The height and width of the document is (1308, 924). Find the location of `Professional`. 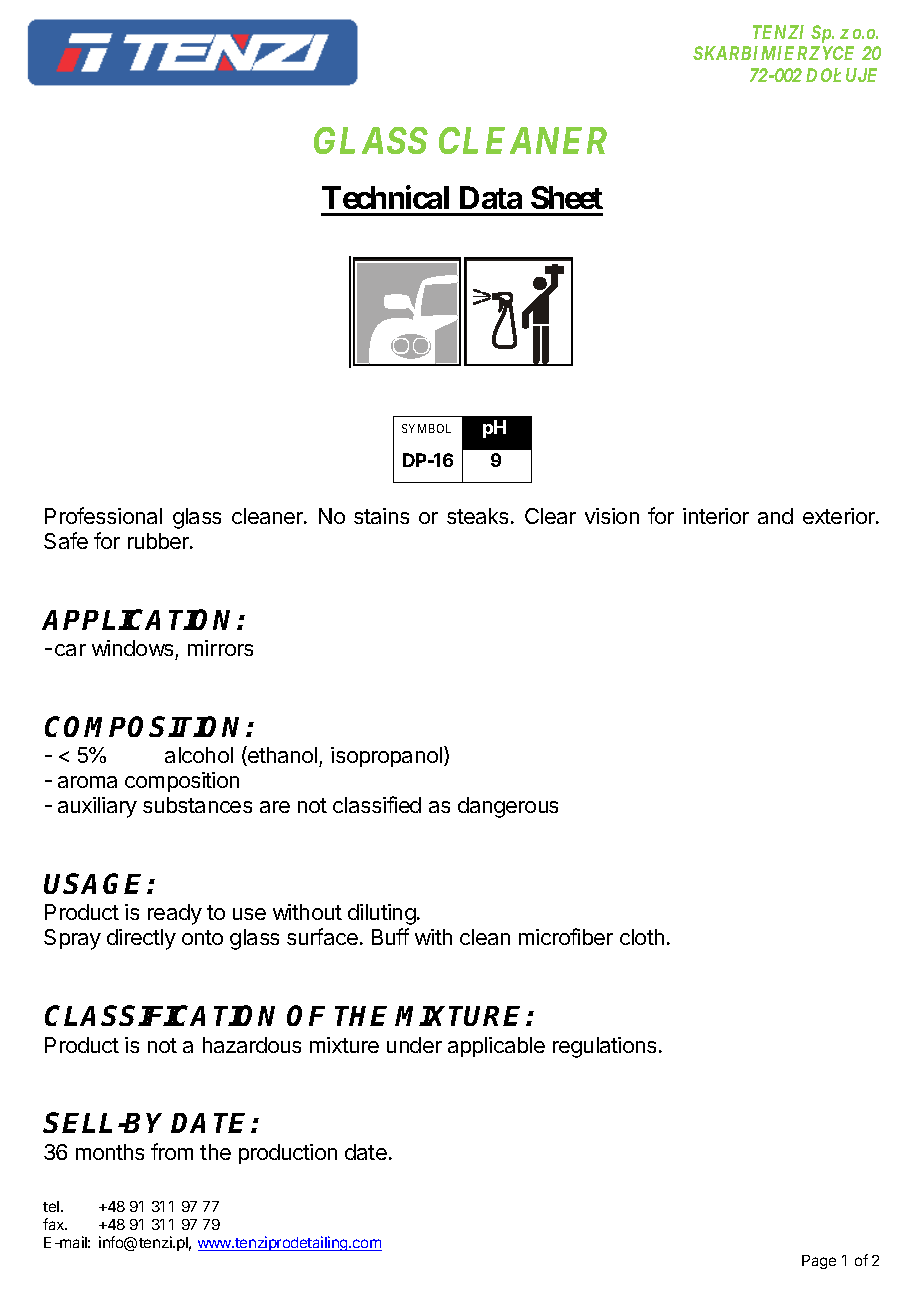

Professional is located at coordinates (103, 515).
